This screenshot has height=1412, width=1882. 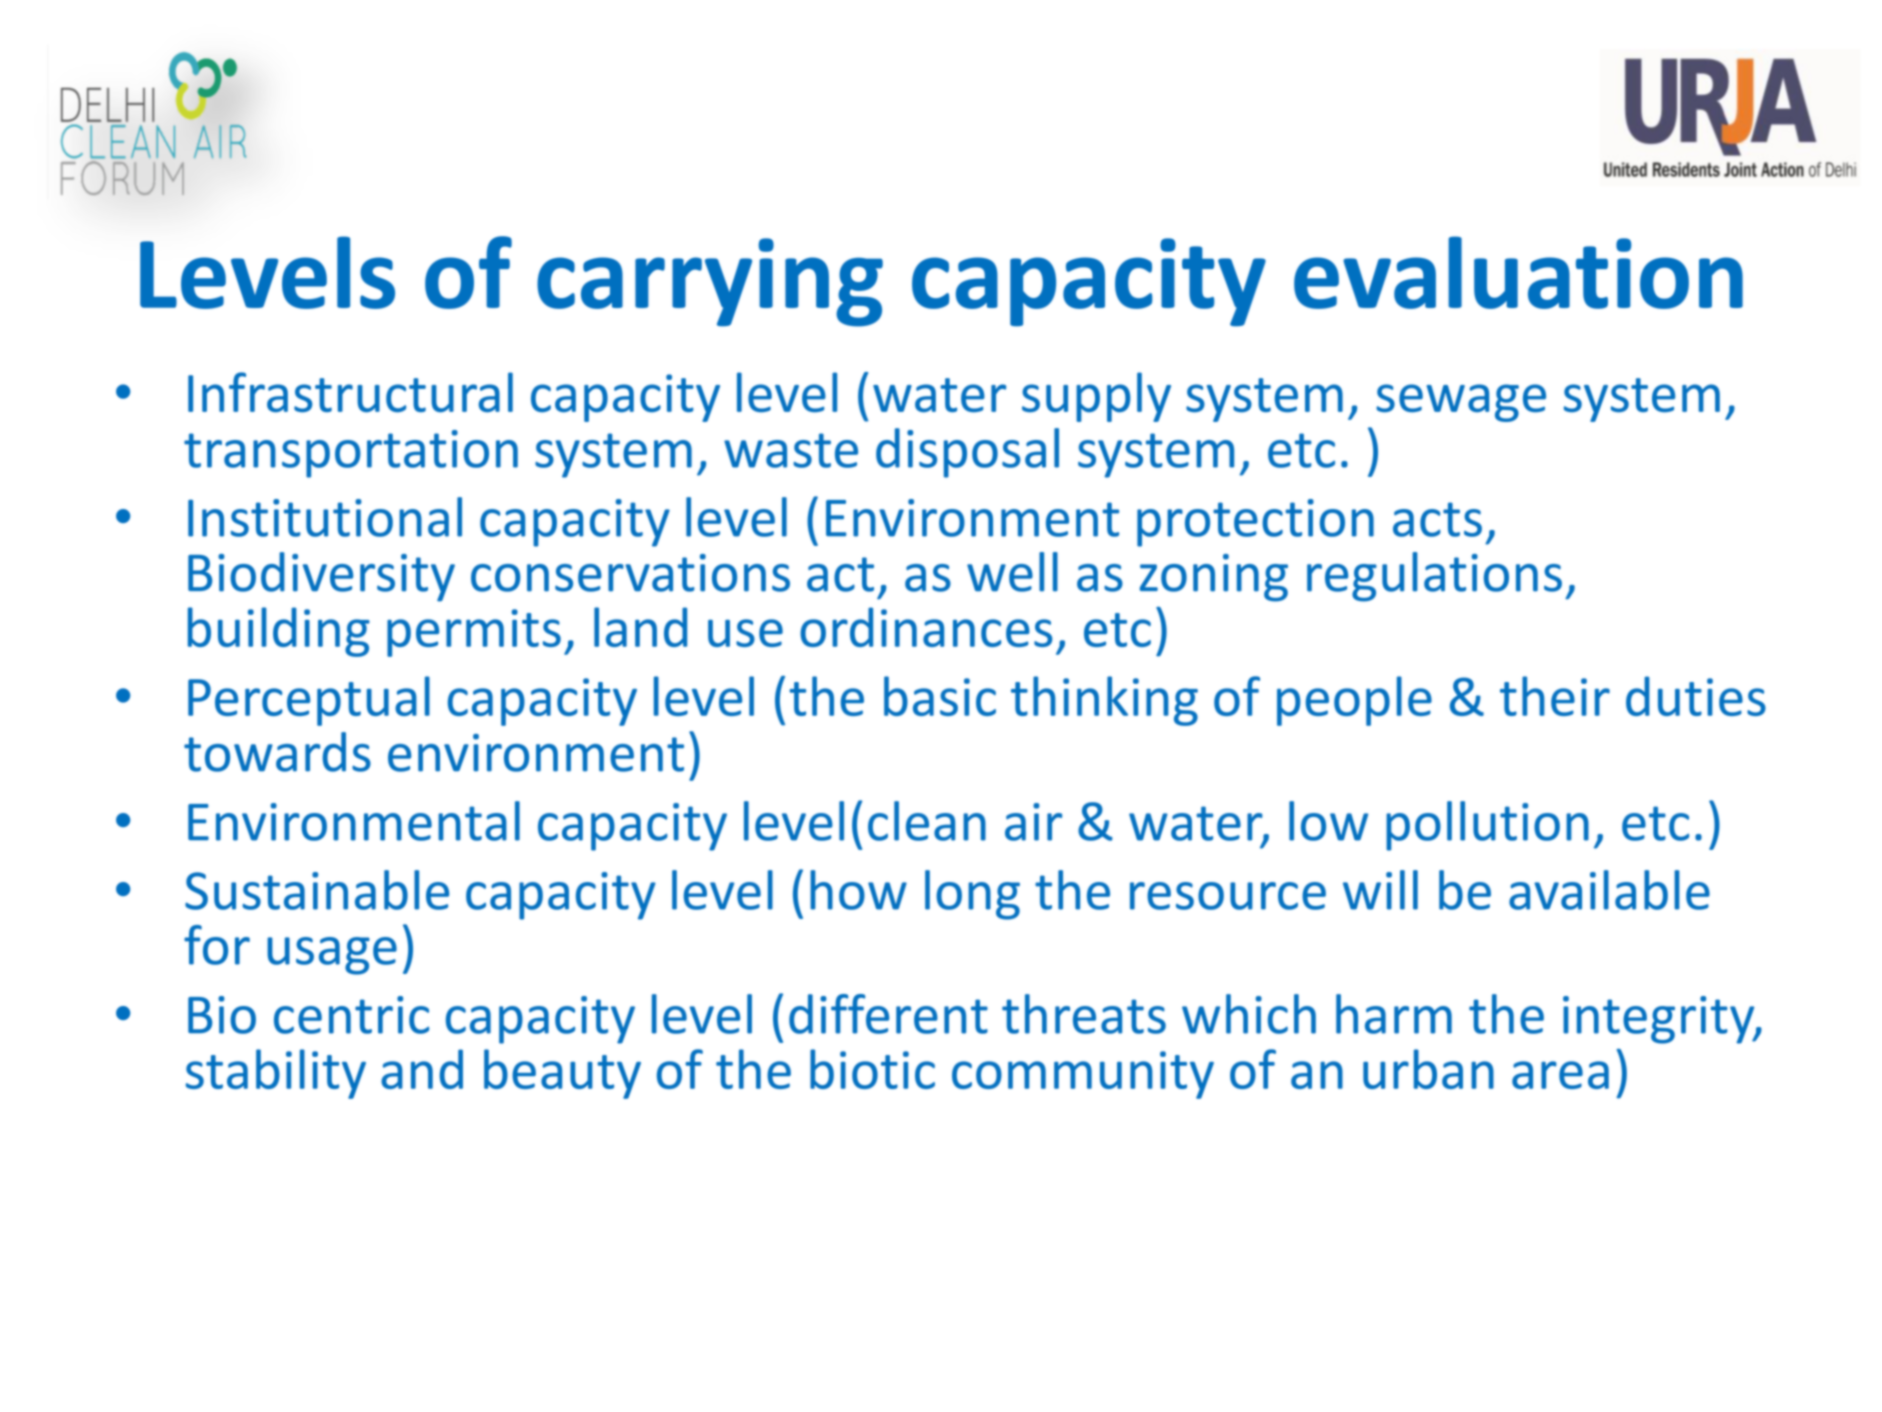 I want to click on available, so click(x=1609, y=890).
